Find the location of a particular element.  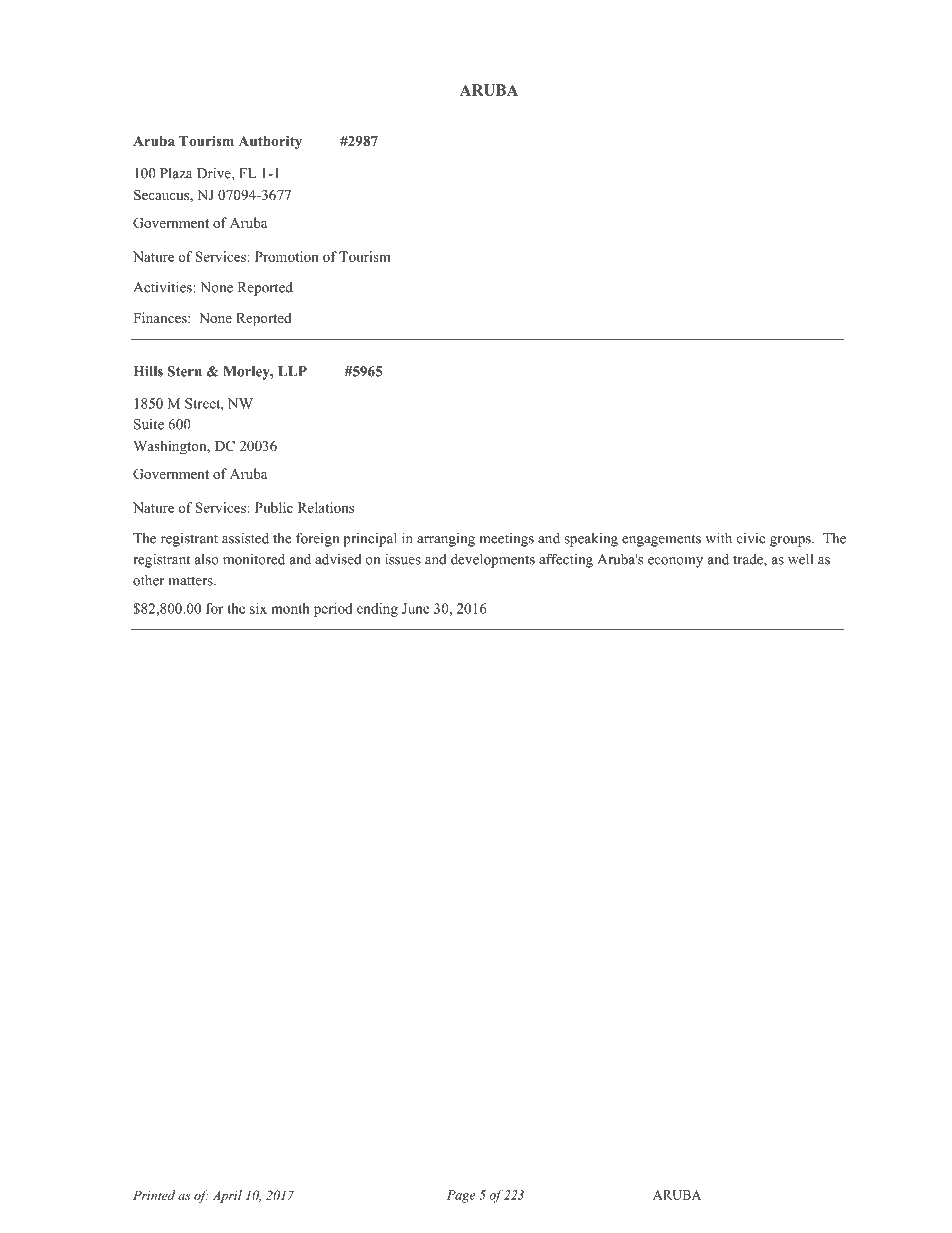

Printed is located at coordinates (154, 1195).
